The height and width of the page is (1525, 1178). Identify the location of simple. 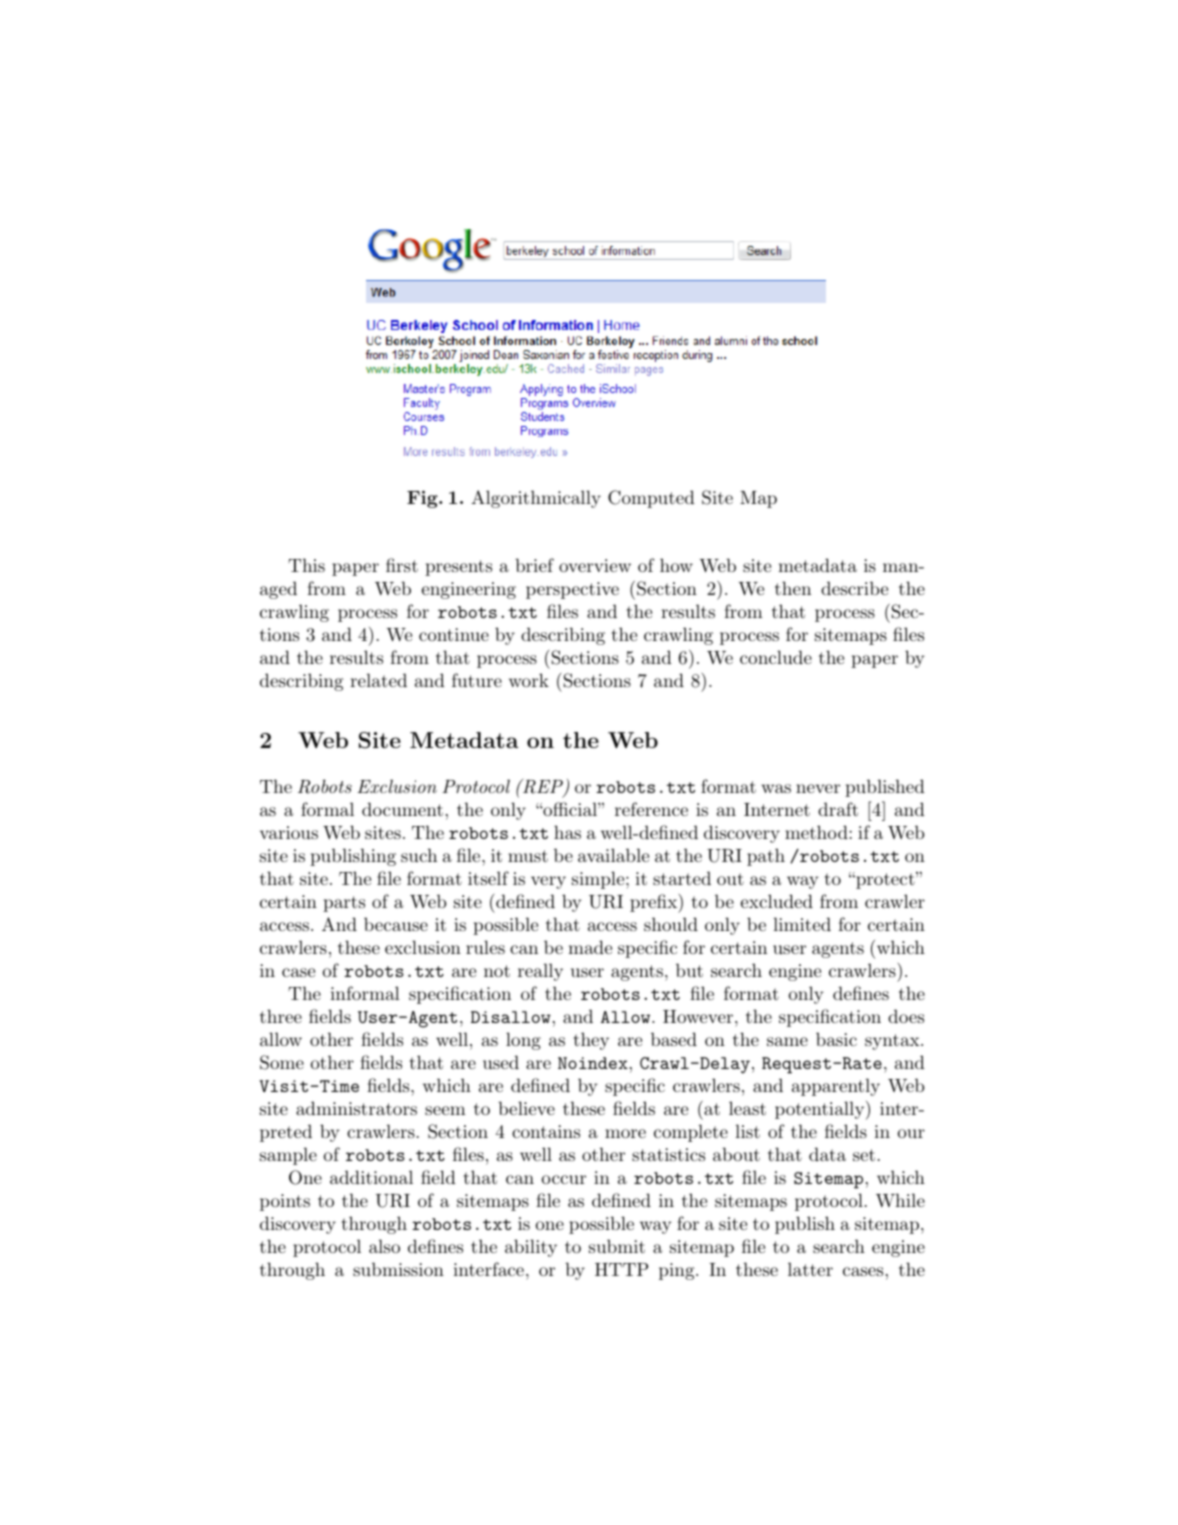
(598, 880).
